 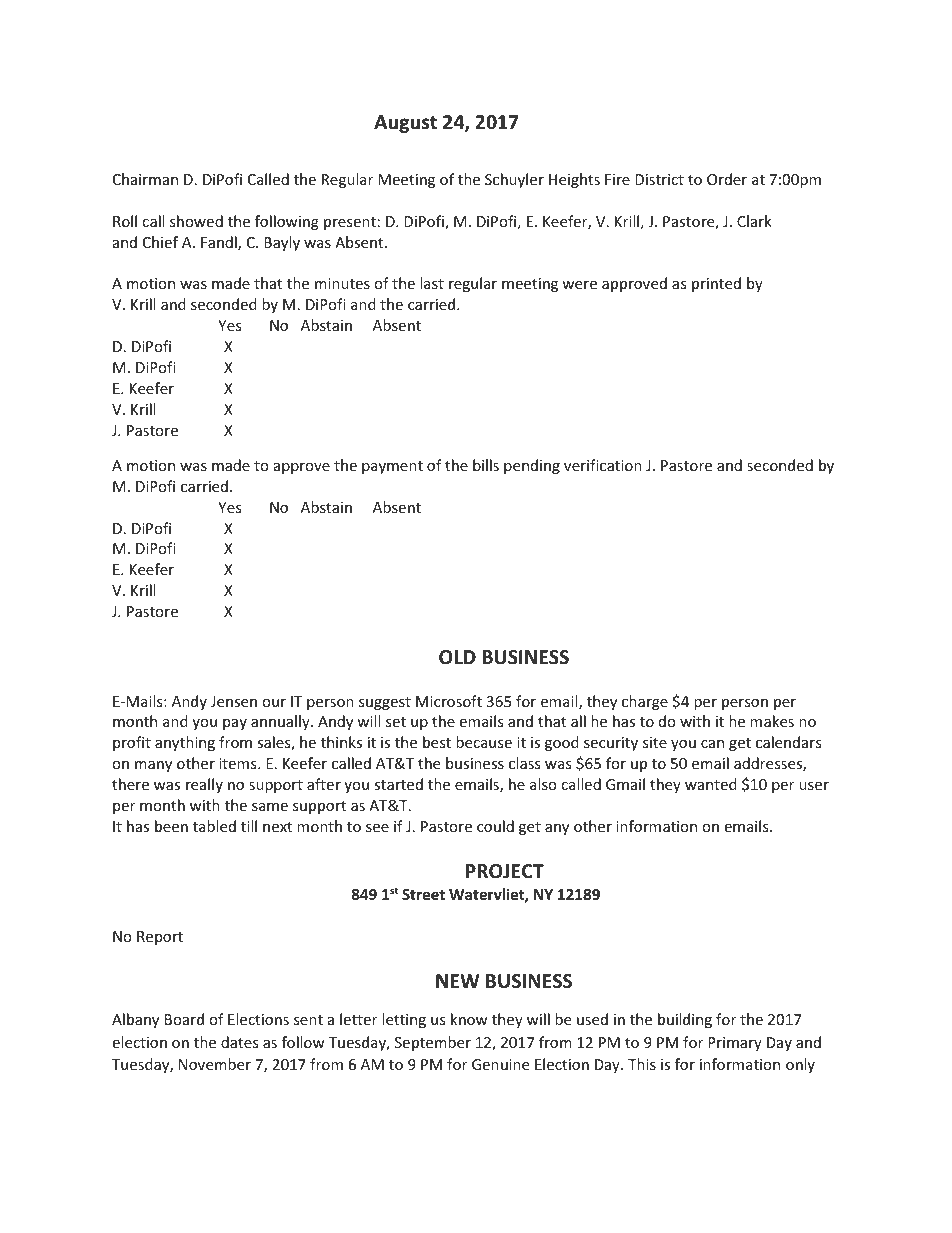 I want to click on know, so click(x=469, y=1019).
